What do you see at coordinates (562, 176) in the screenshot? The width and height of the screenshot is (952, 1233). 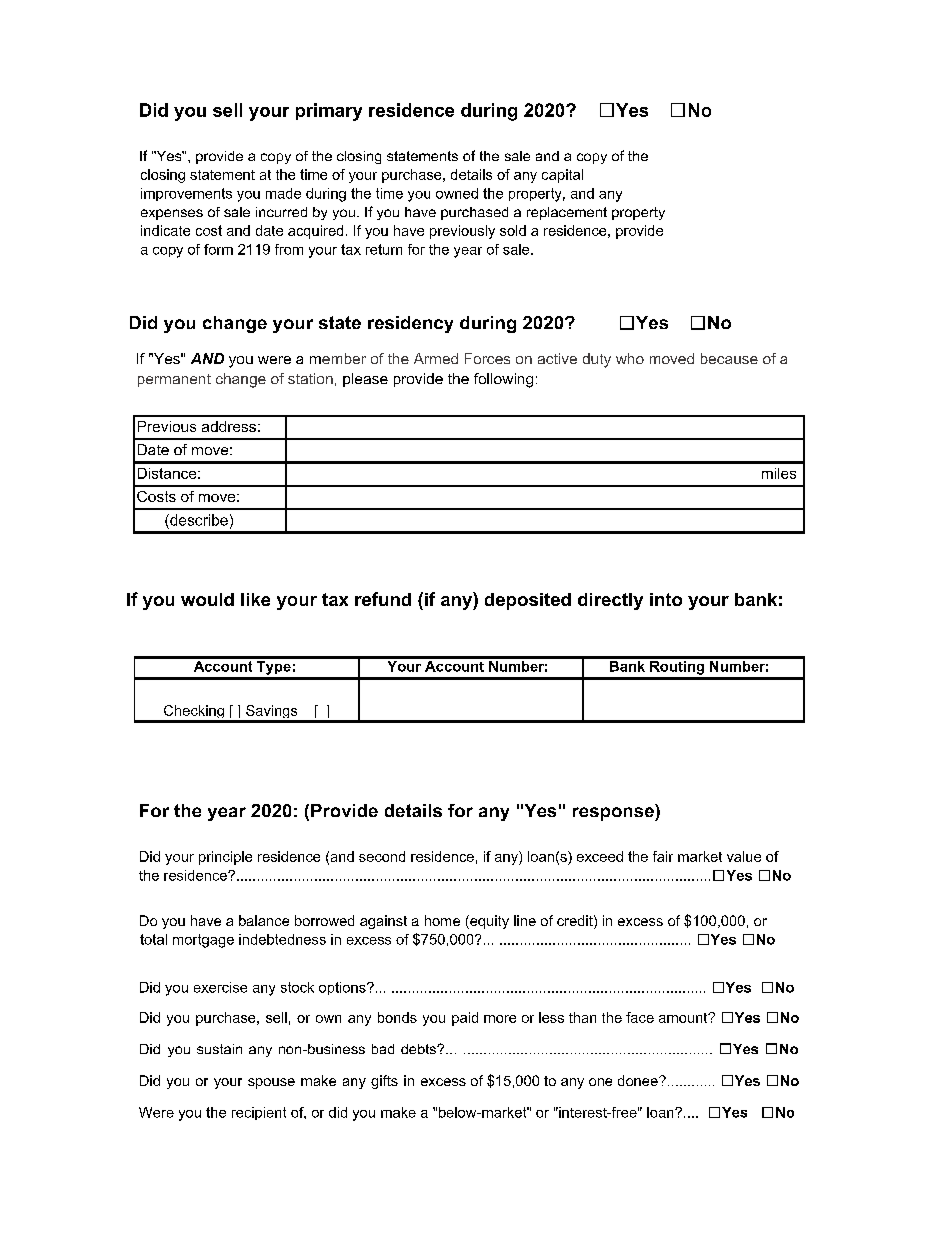 I see `capital` at bounding box center [562, 176].
